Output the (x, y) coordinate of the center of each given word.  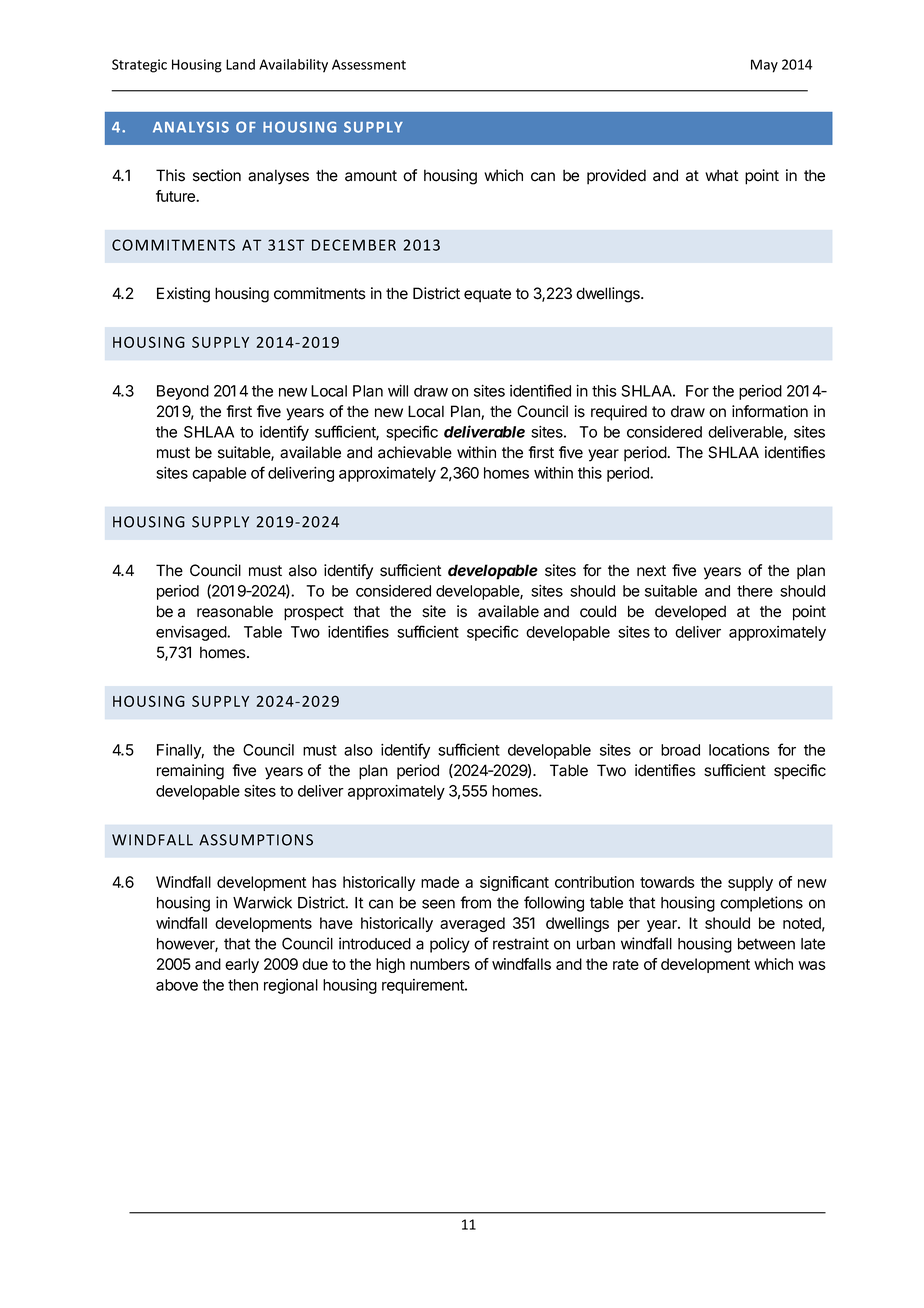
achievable (415, 452)
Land (240, 64)
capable (219, 474)
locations (739, 750)
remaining (190, 772)
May (764, 66)
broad (680, 750)
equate (487, 295)
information (770, 411)
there (755, 591)
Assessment (369, 64)
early (242, 965)
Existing (183, 295)
